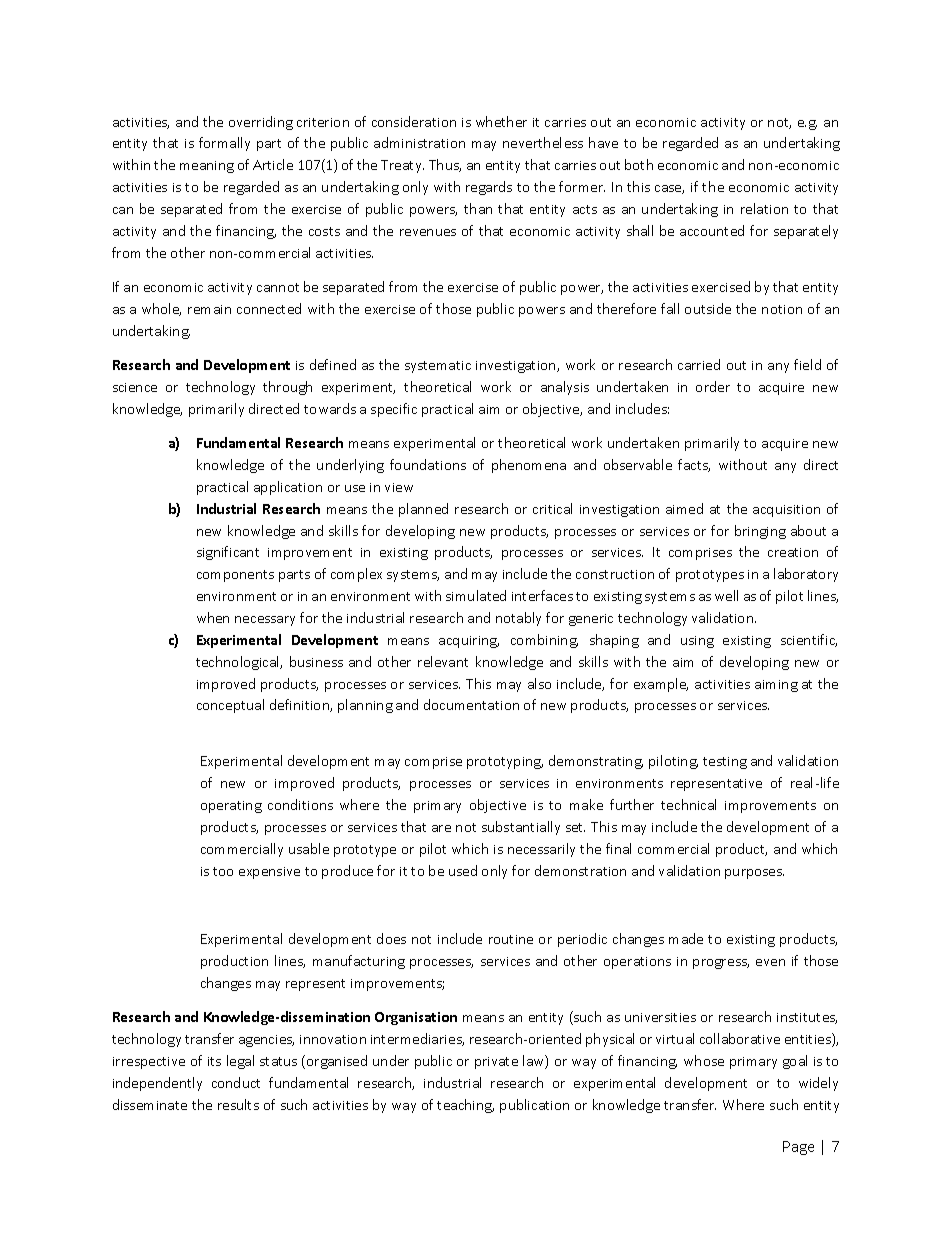 Image resolution: width=952 pixels, height=1233 pixels. Describe the element at coordinates (224, 144) in the screenshot. I see `formally` at that location.
